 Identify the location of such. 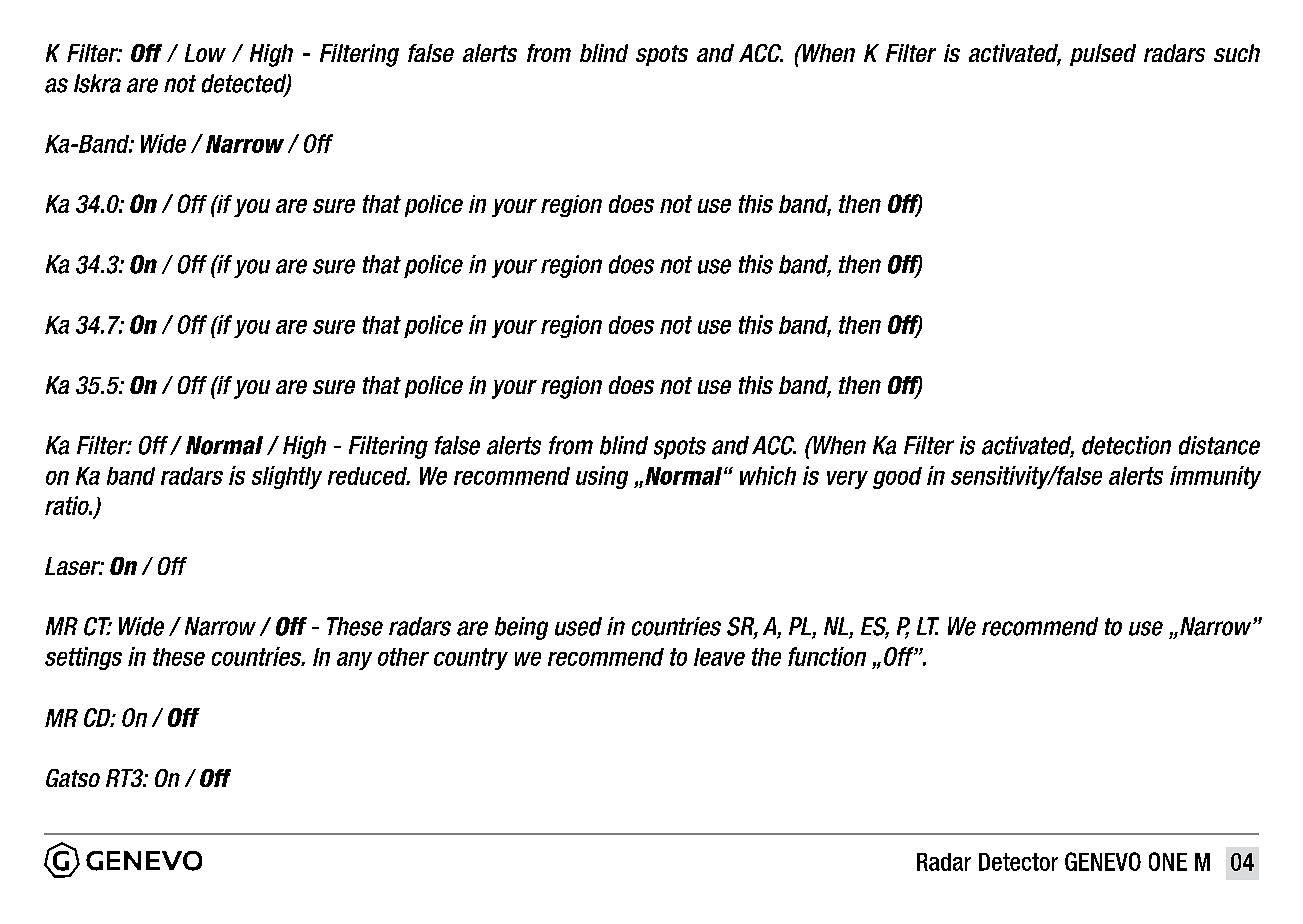
(1237, 53).
